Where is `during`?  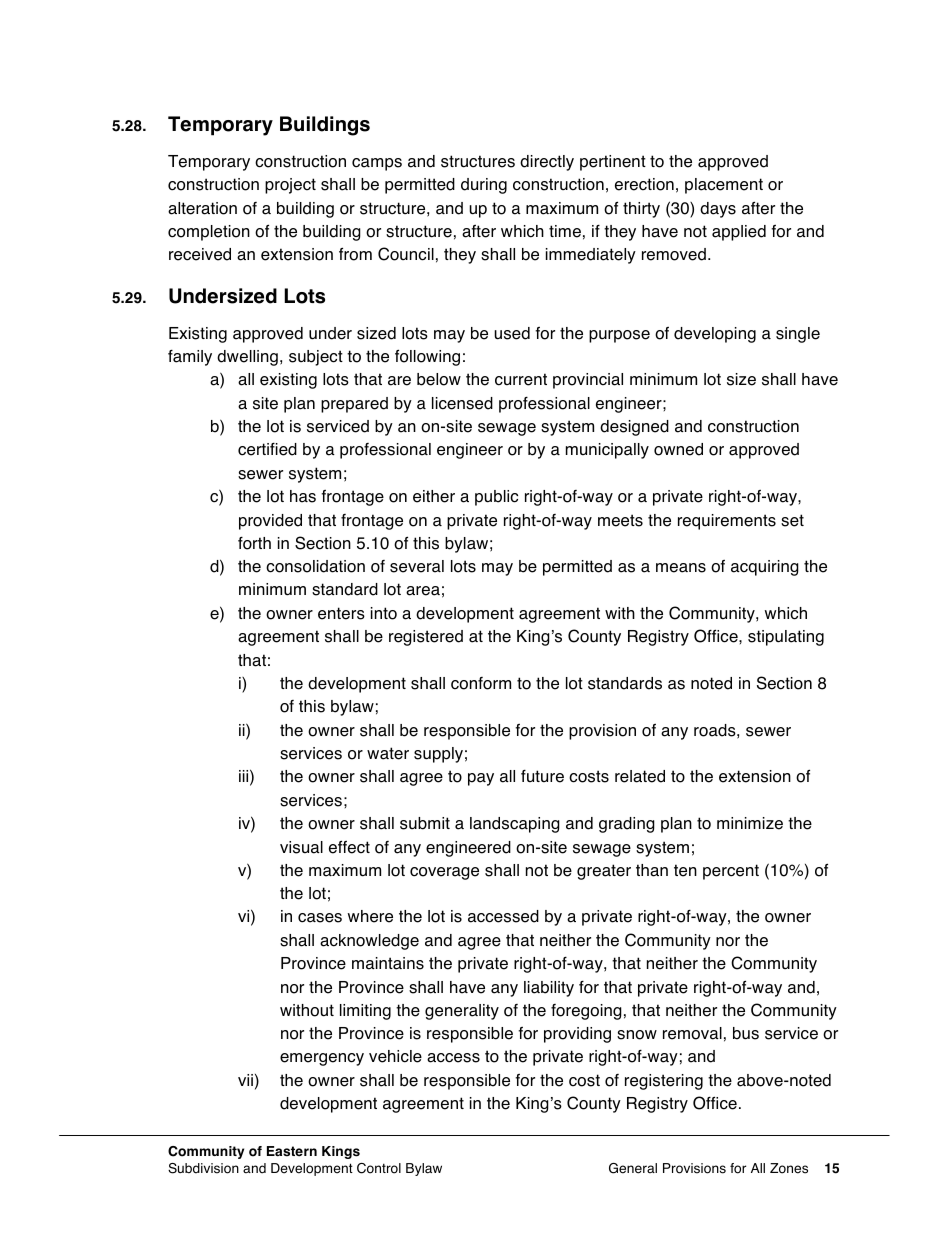 during is located at coordinates (484, 186).
